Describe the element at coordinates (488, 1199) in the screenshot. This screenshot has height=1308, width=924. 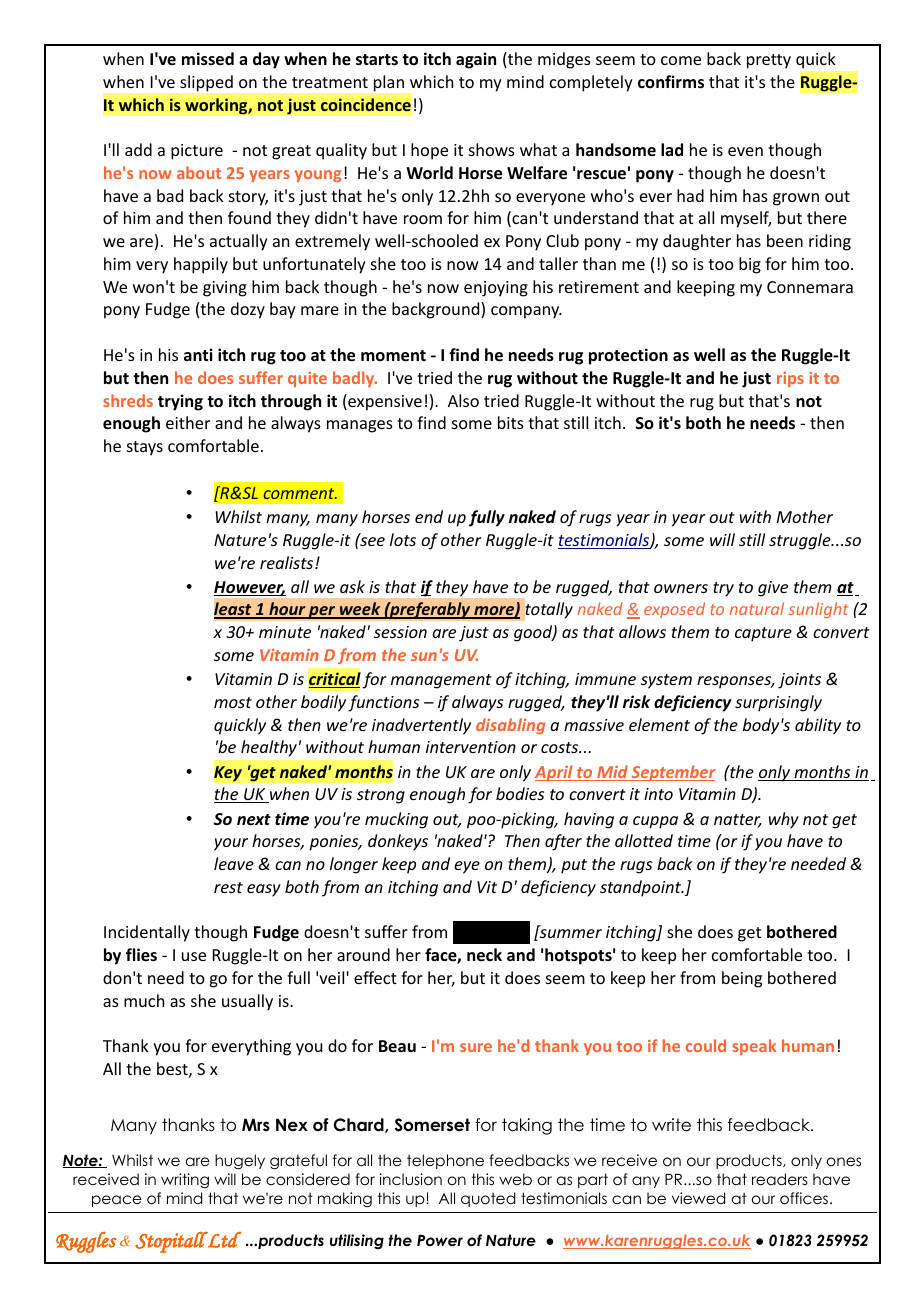
I see `quoted` at that location.
